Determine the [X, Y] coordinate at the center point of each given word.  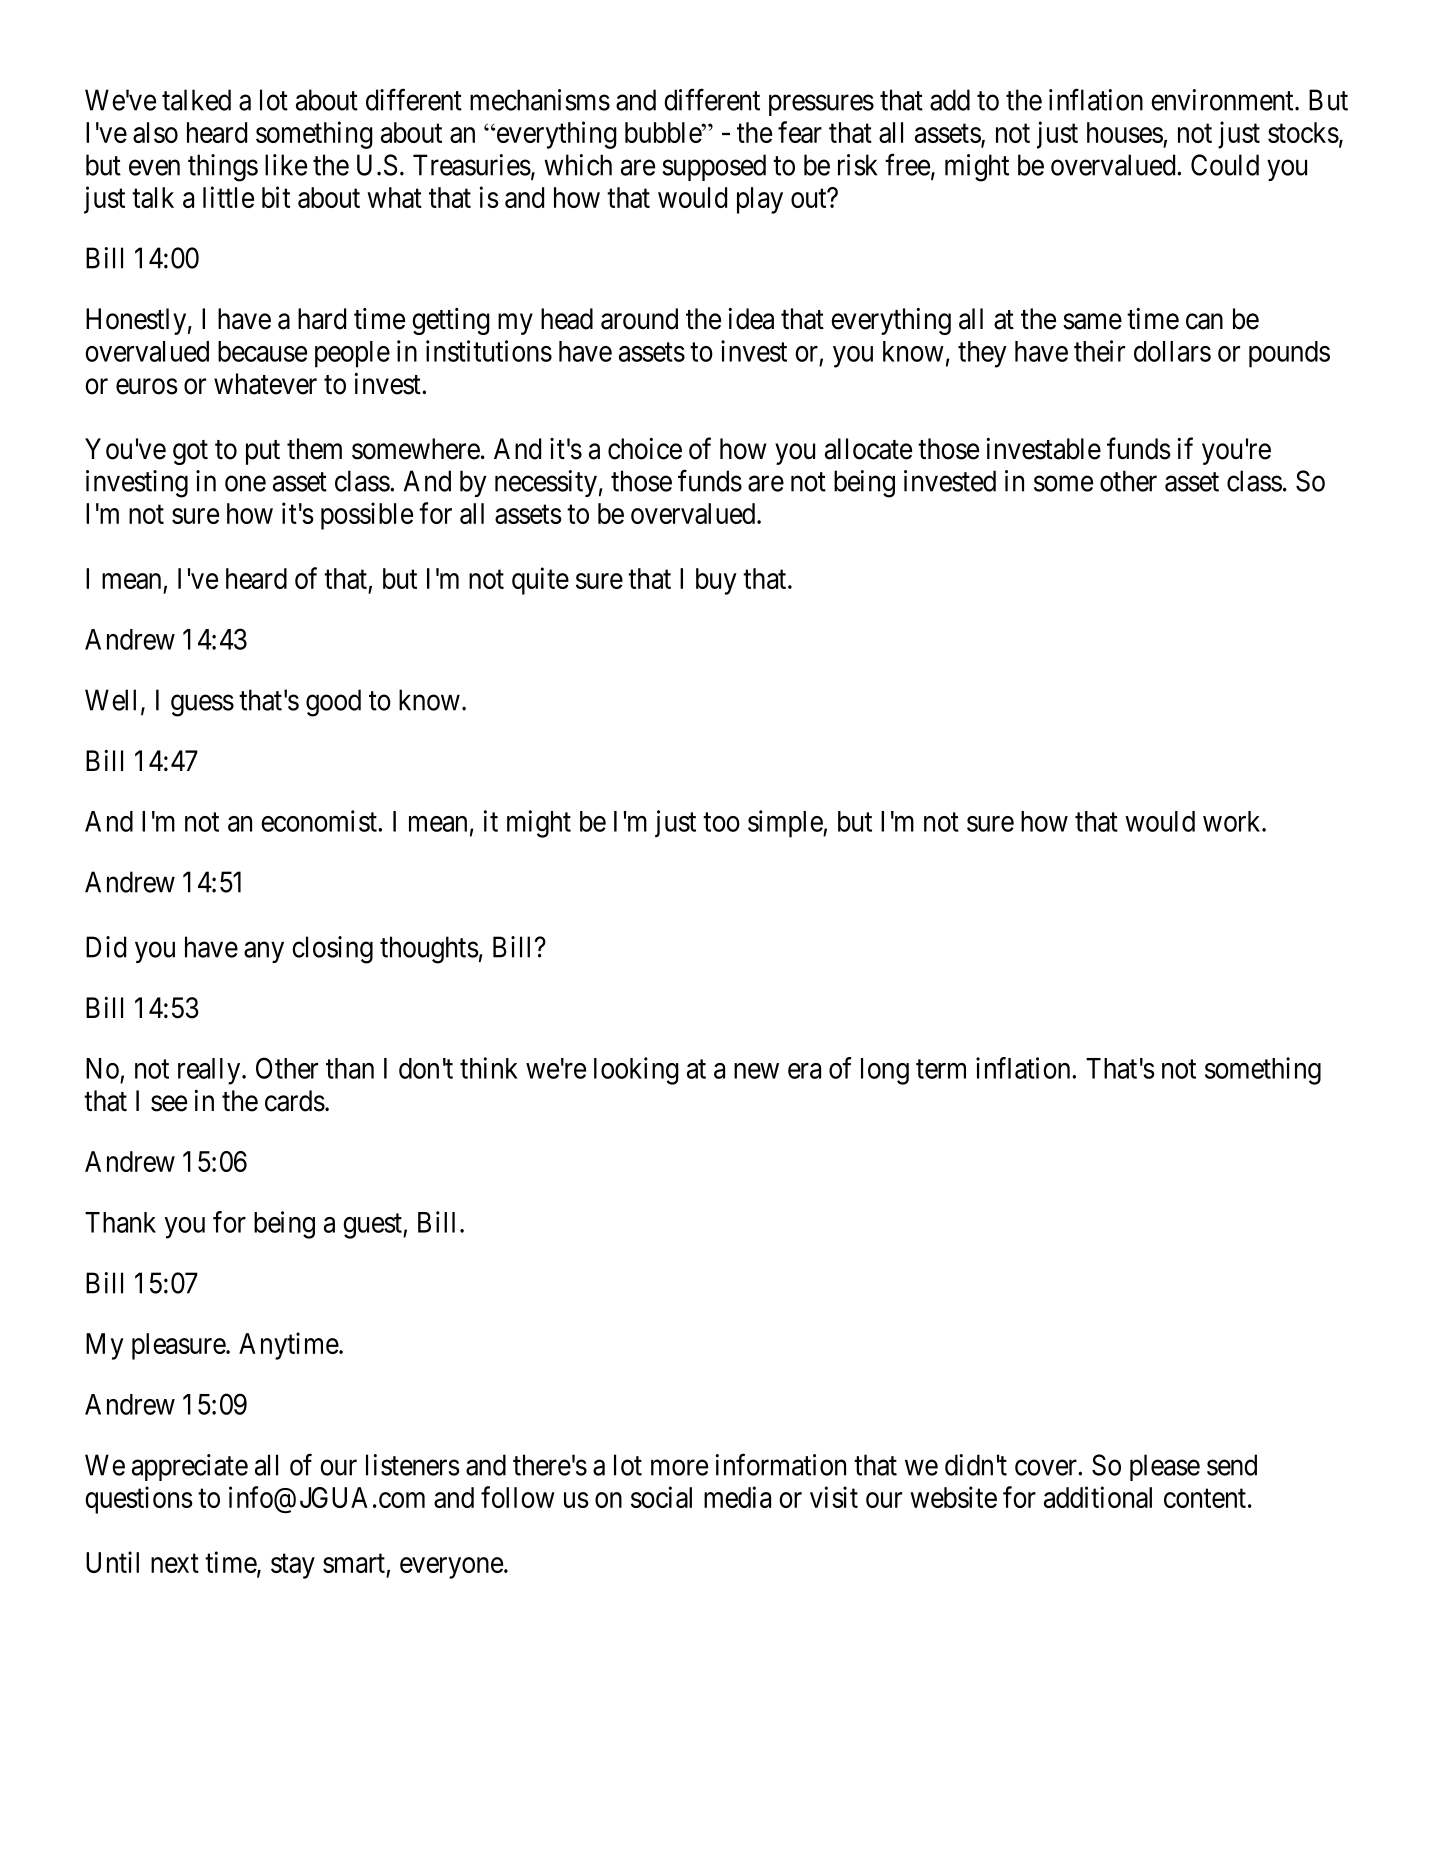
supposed [714, 167]
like [286, 165]
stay [293, 1566]
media [737, 1497]
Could [1225, 165]
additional [1098, 1497]
